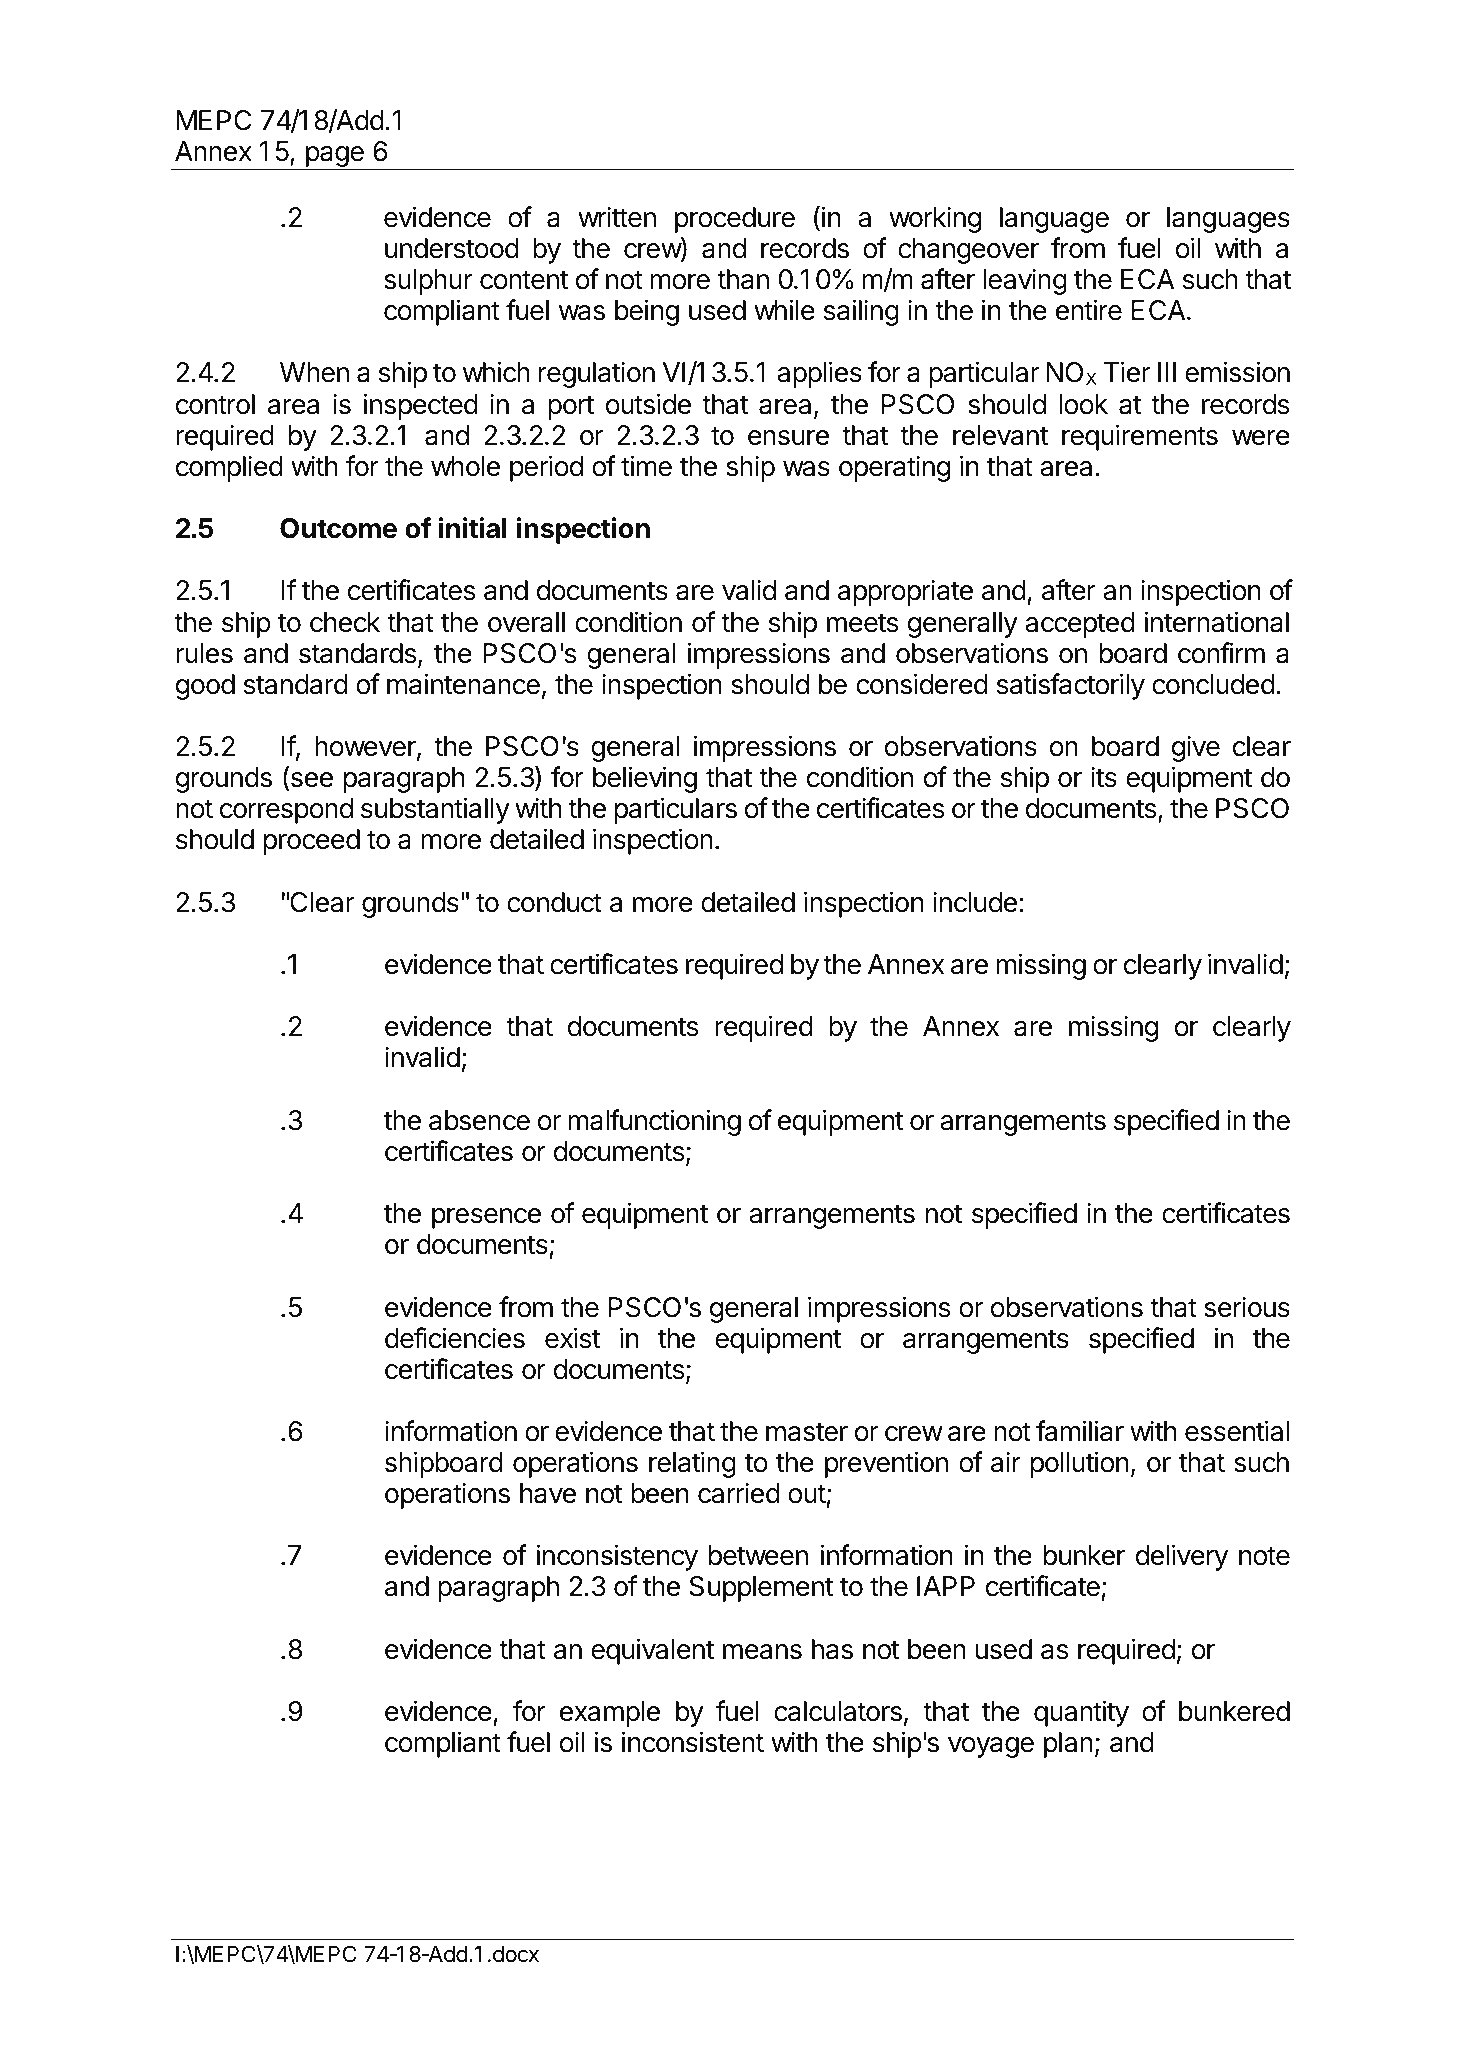 The image size is (1465, 2072). What do you see at coordinates (1247, 1307) in the screenshot?
I see `serious` at bounding box center [1247, 1307].
